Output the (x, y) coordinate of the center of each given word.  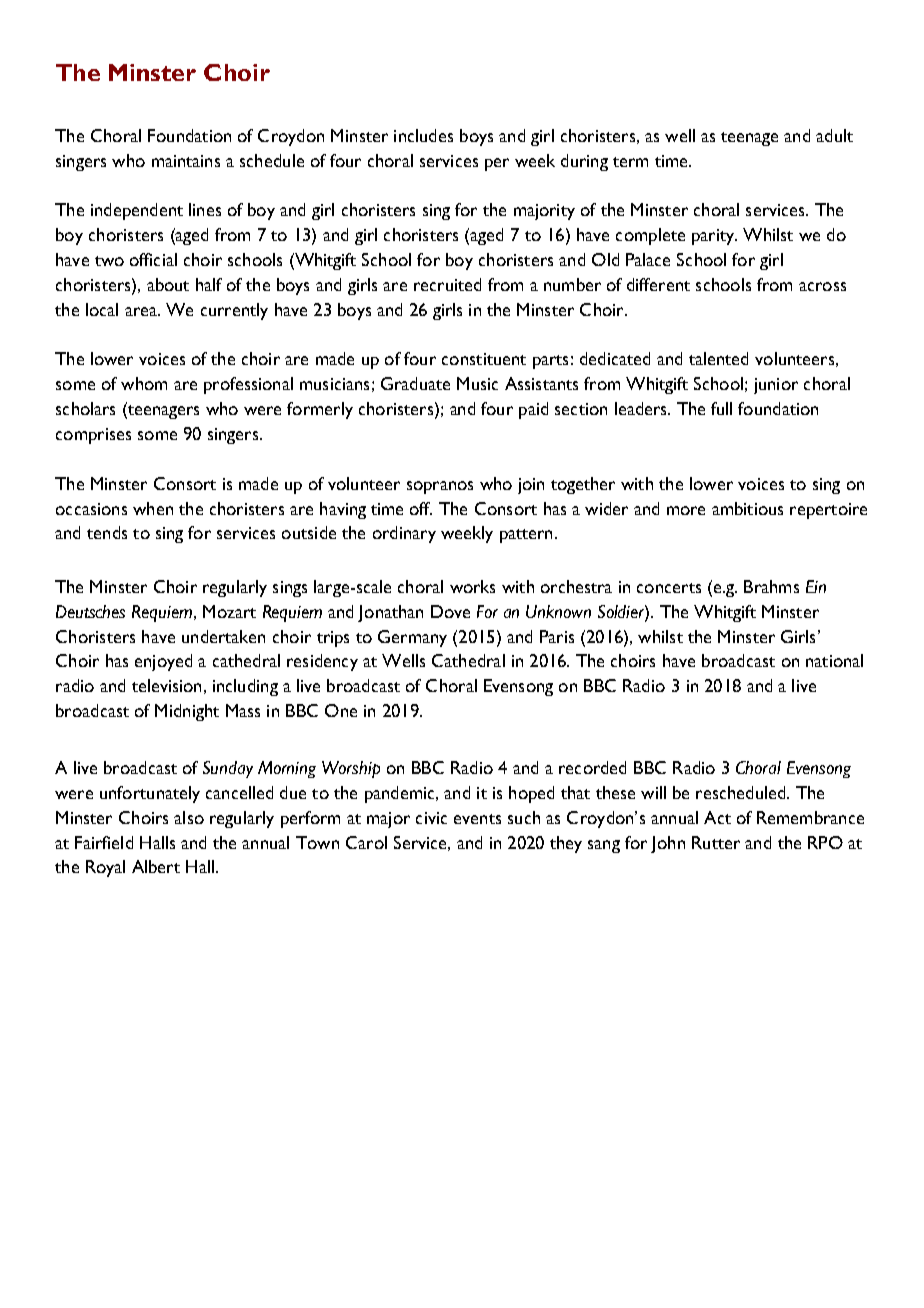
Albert (156, 866)
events (477, 819)
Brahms (771, 586)
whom (144, 383)
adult (834, 135)
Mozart (229, 611)
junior (776, 386)
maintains (186, 161)
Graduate (415, 383)
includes (423, 135)
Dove (450, 611)
